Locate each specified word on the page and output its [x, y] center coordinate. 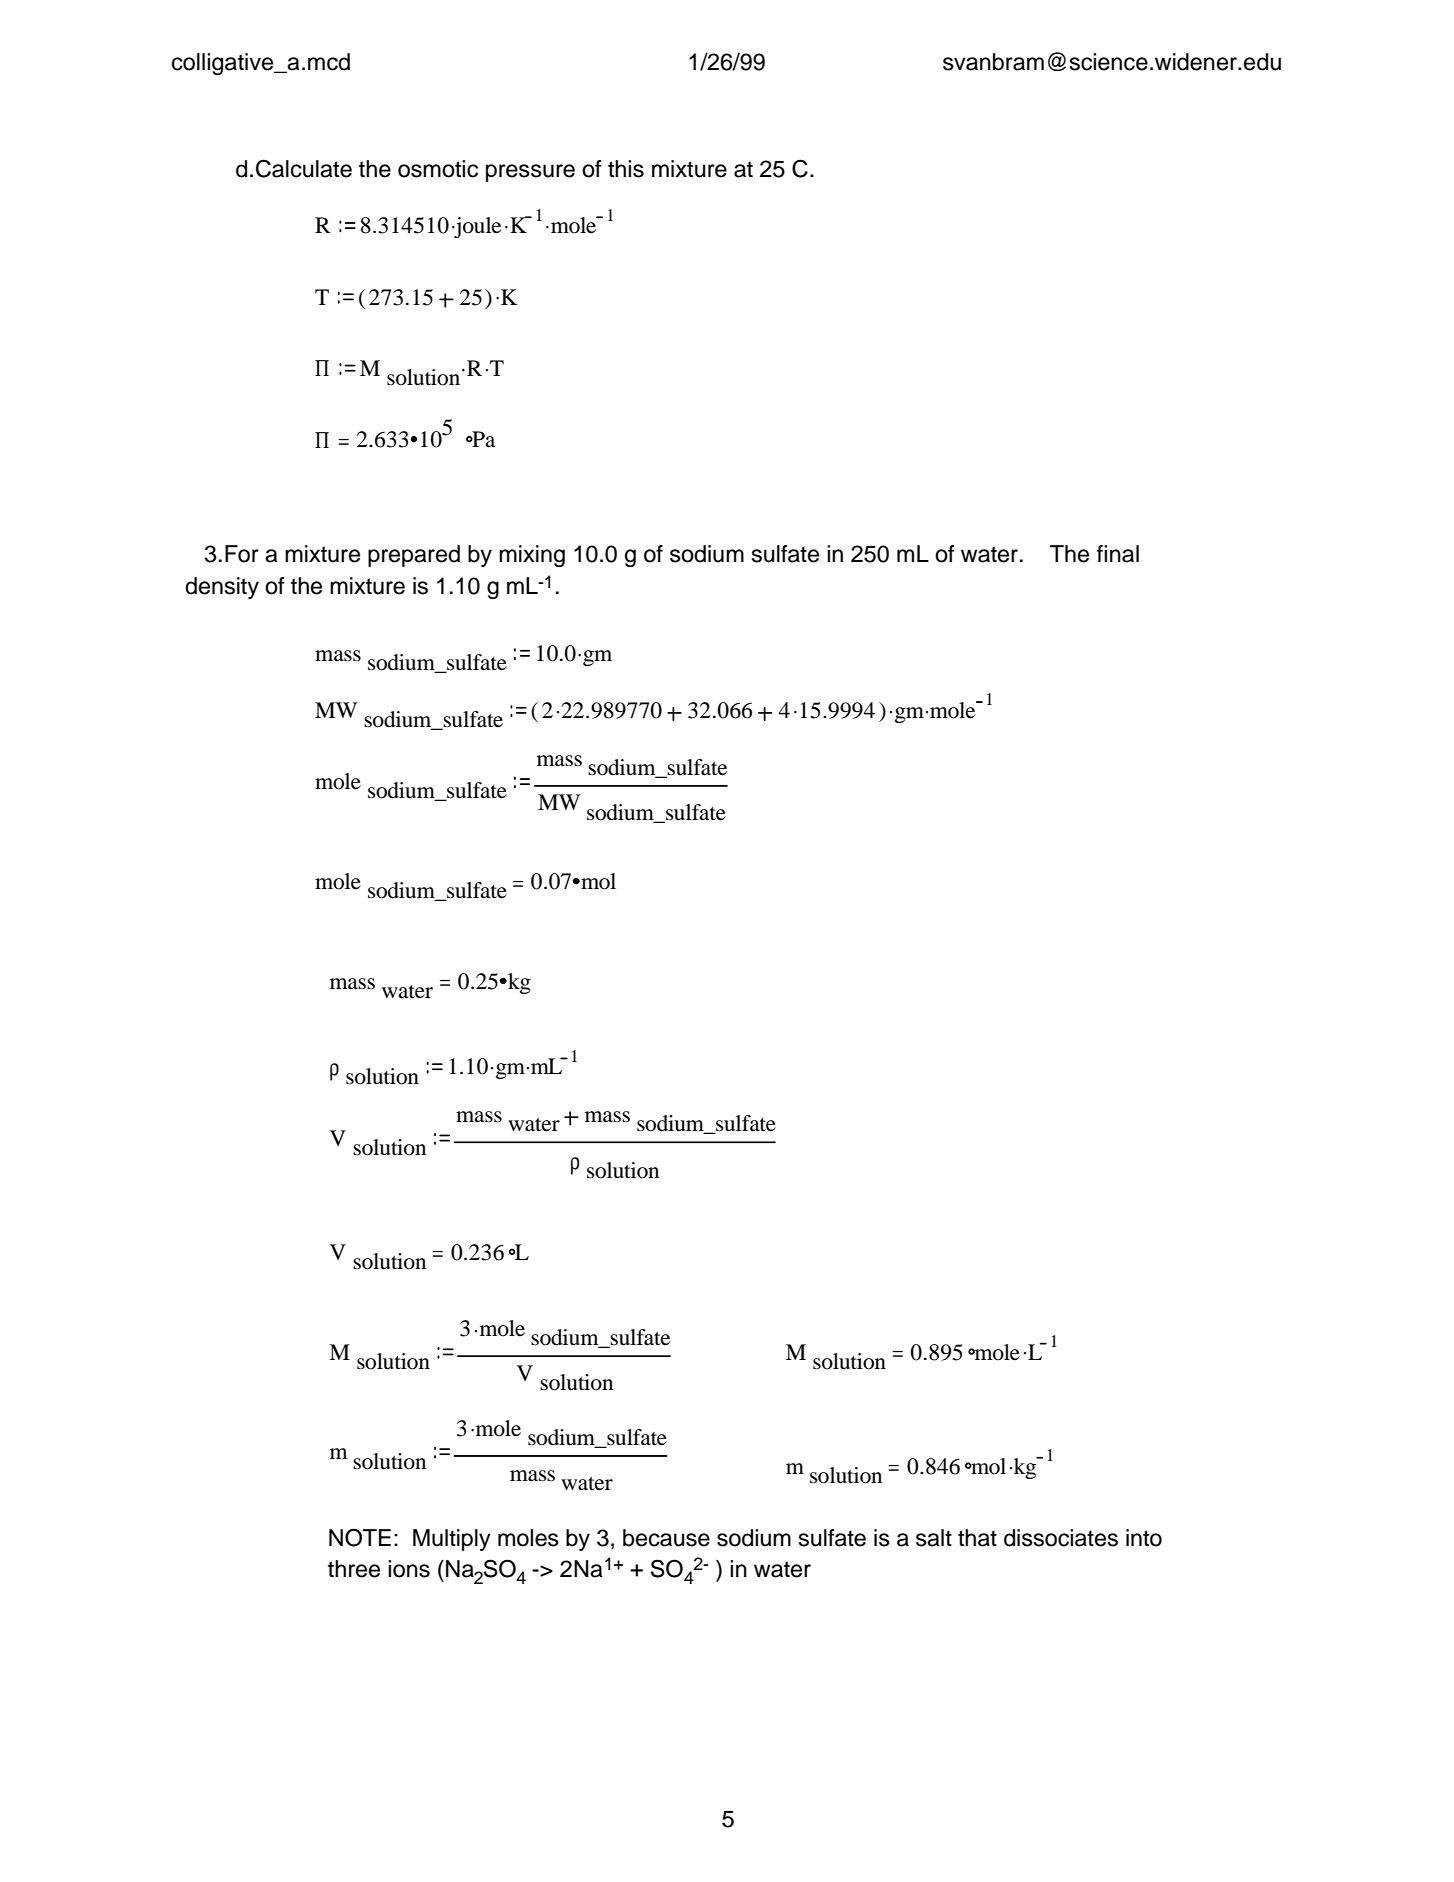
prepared [414, 556]
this [626, 169]
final [1118, 554]
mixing [532, 556]
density [222, 588]
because [666, 1538]
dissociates [1061, 1538]
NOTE [360, 1537]
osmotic [438, 169]
